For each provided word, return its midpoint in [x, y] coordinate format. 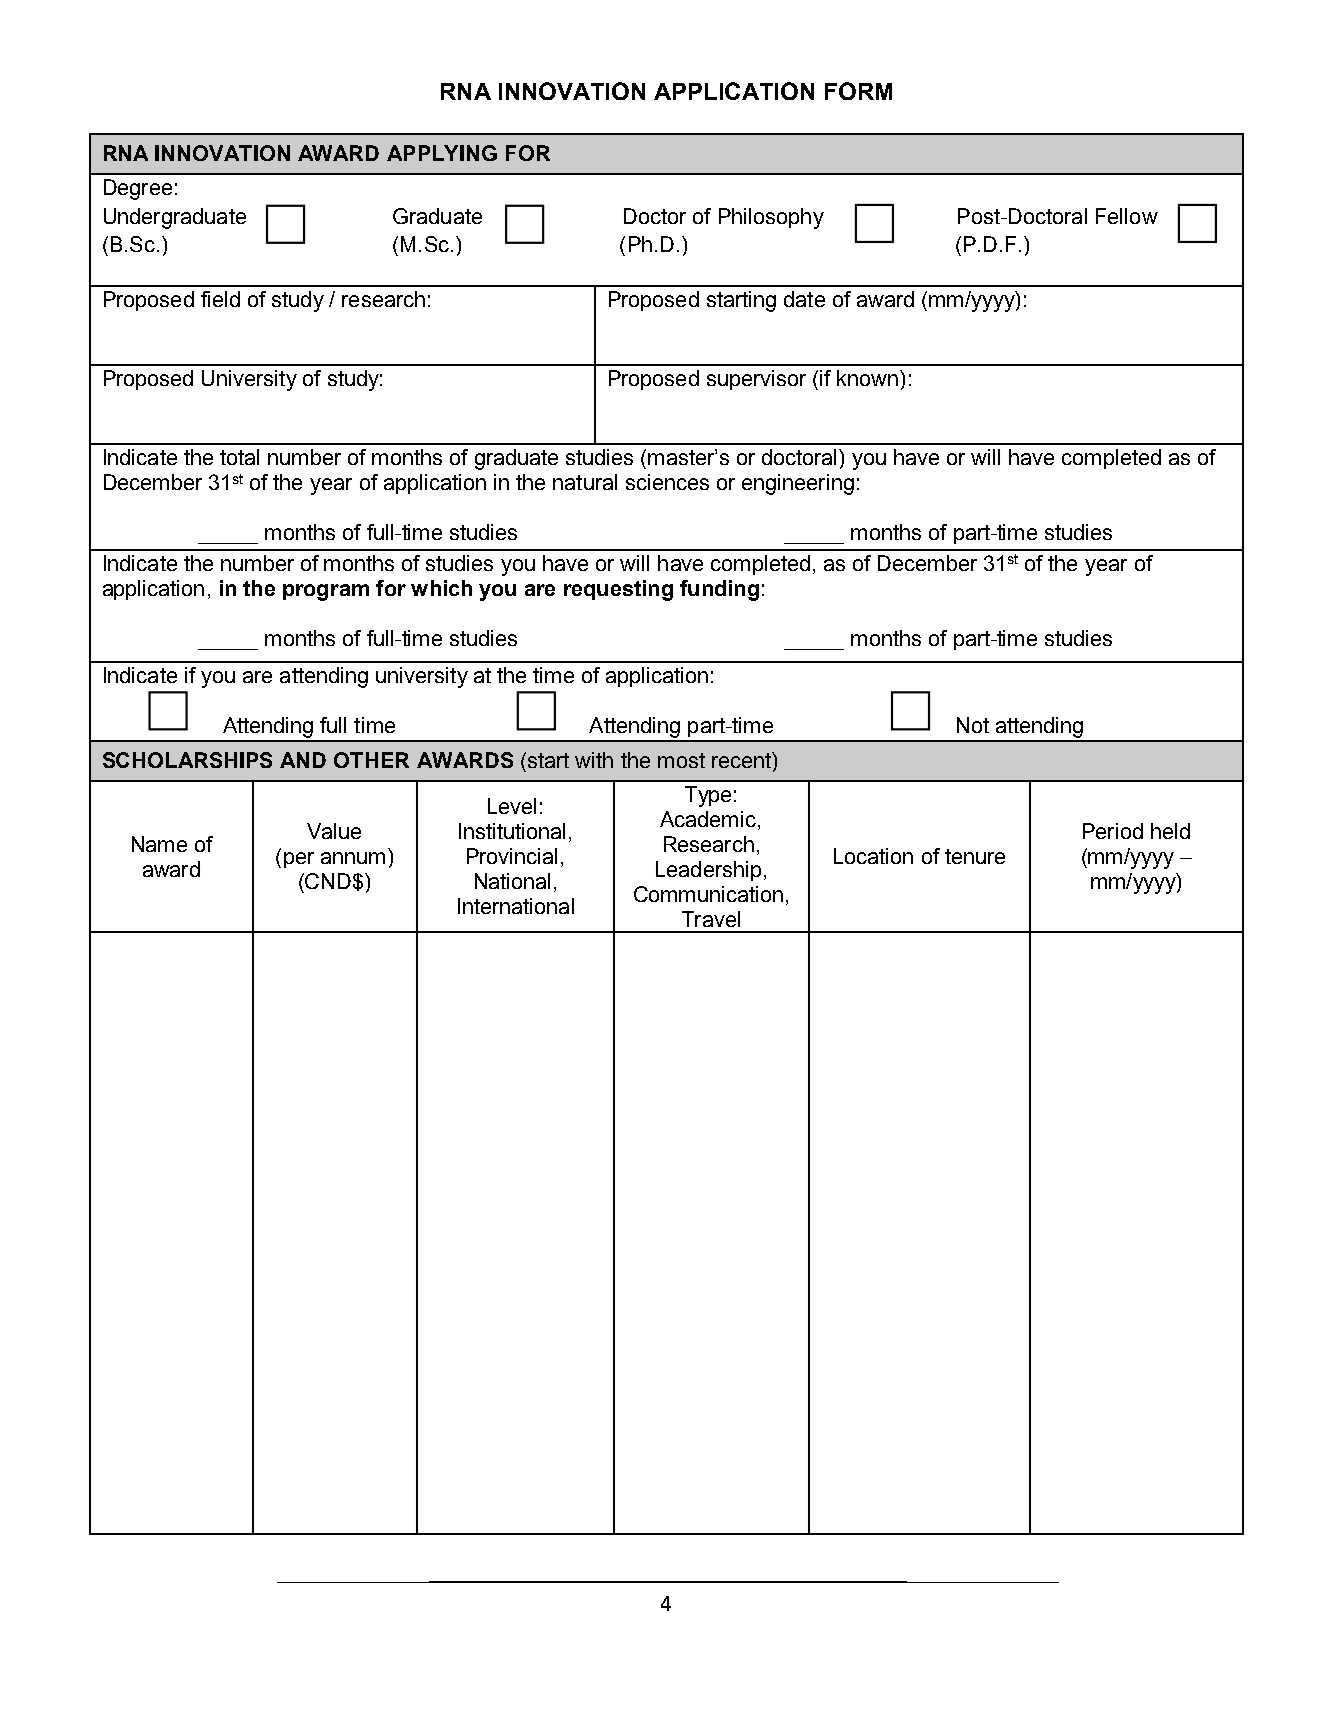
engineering [798, 484]
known [867, 378]
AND [303, 760]
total [239, 457]
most [681, 760]
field [220, 299]
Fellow [1127, 216]
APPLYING [442, 153]
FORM [858, 91]
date [804, 299]
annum [353, 858]
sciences [667, 482]
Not [973, 725]
